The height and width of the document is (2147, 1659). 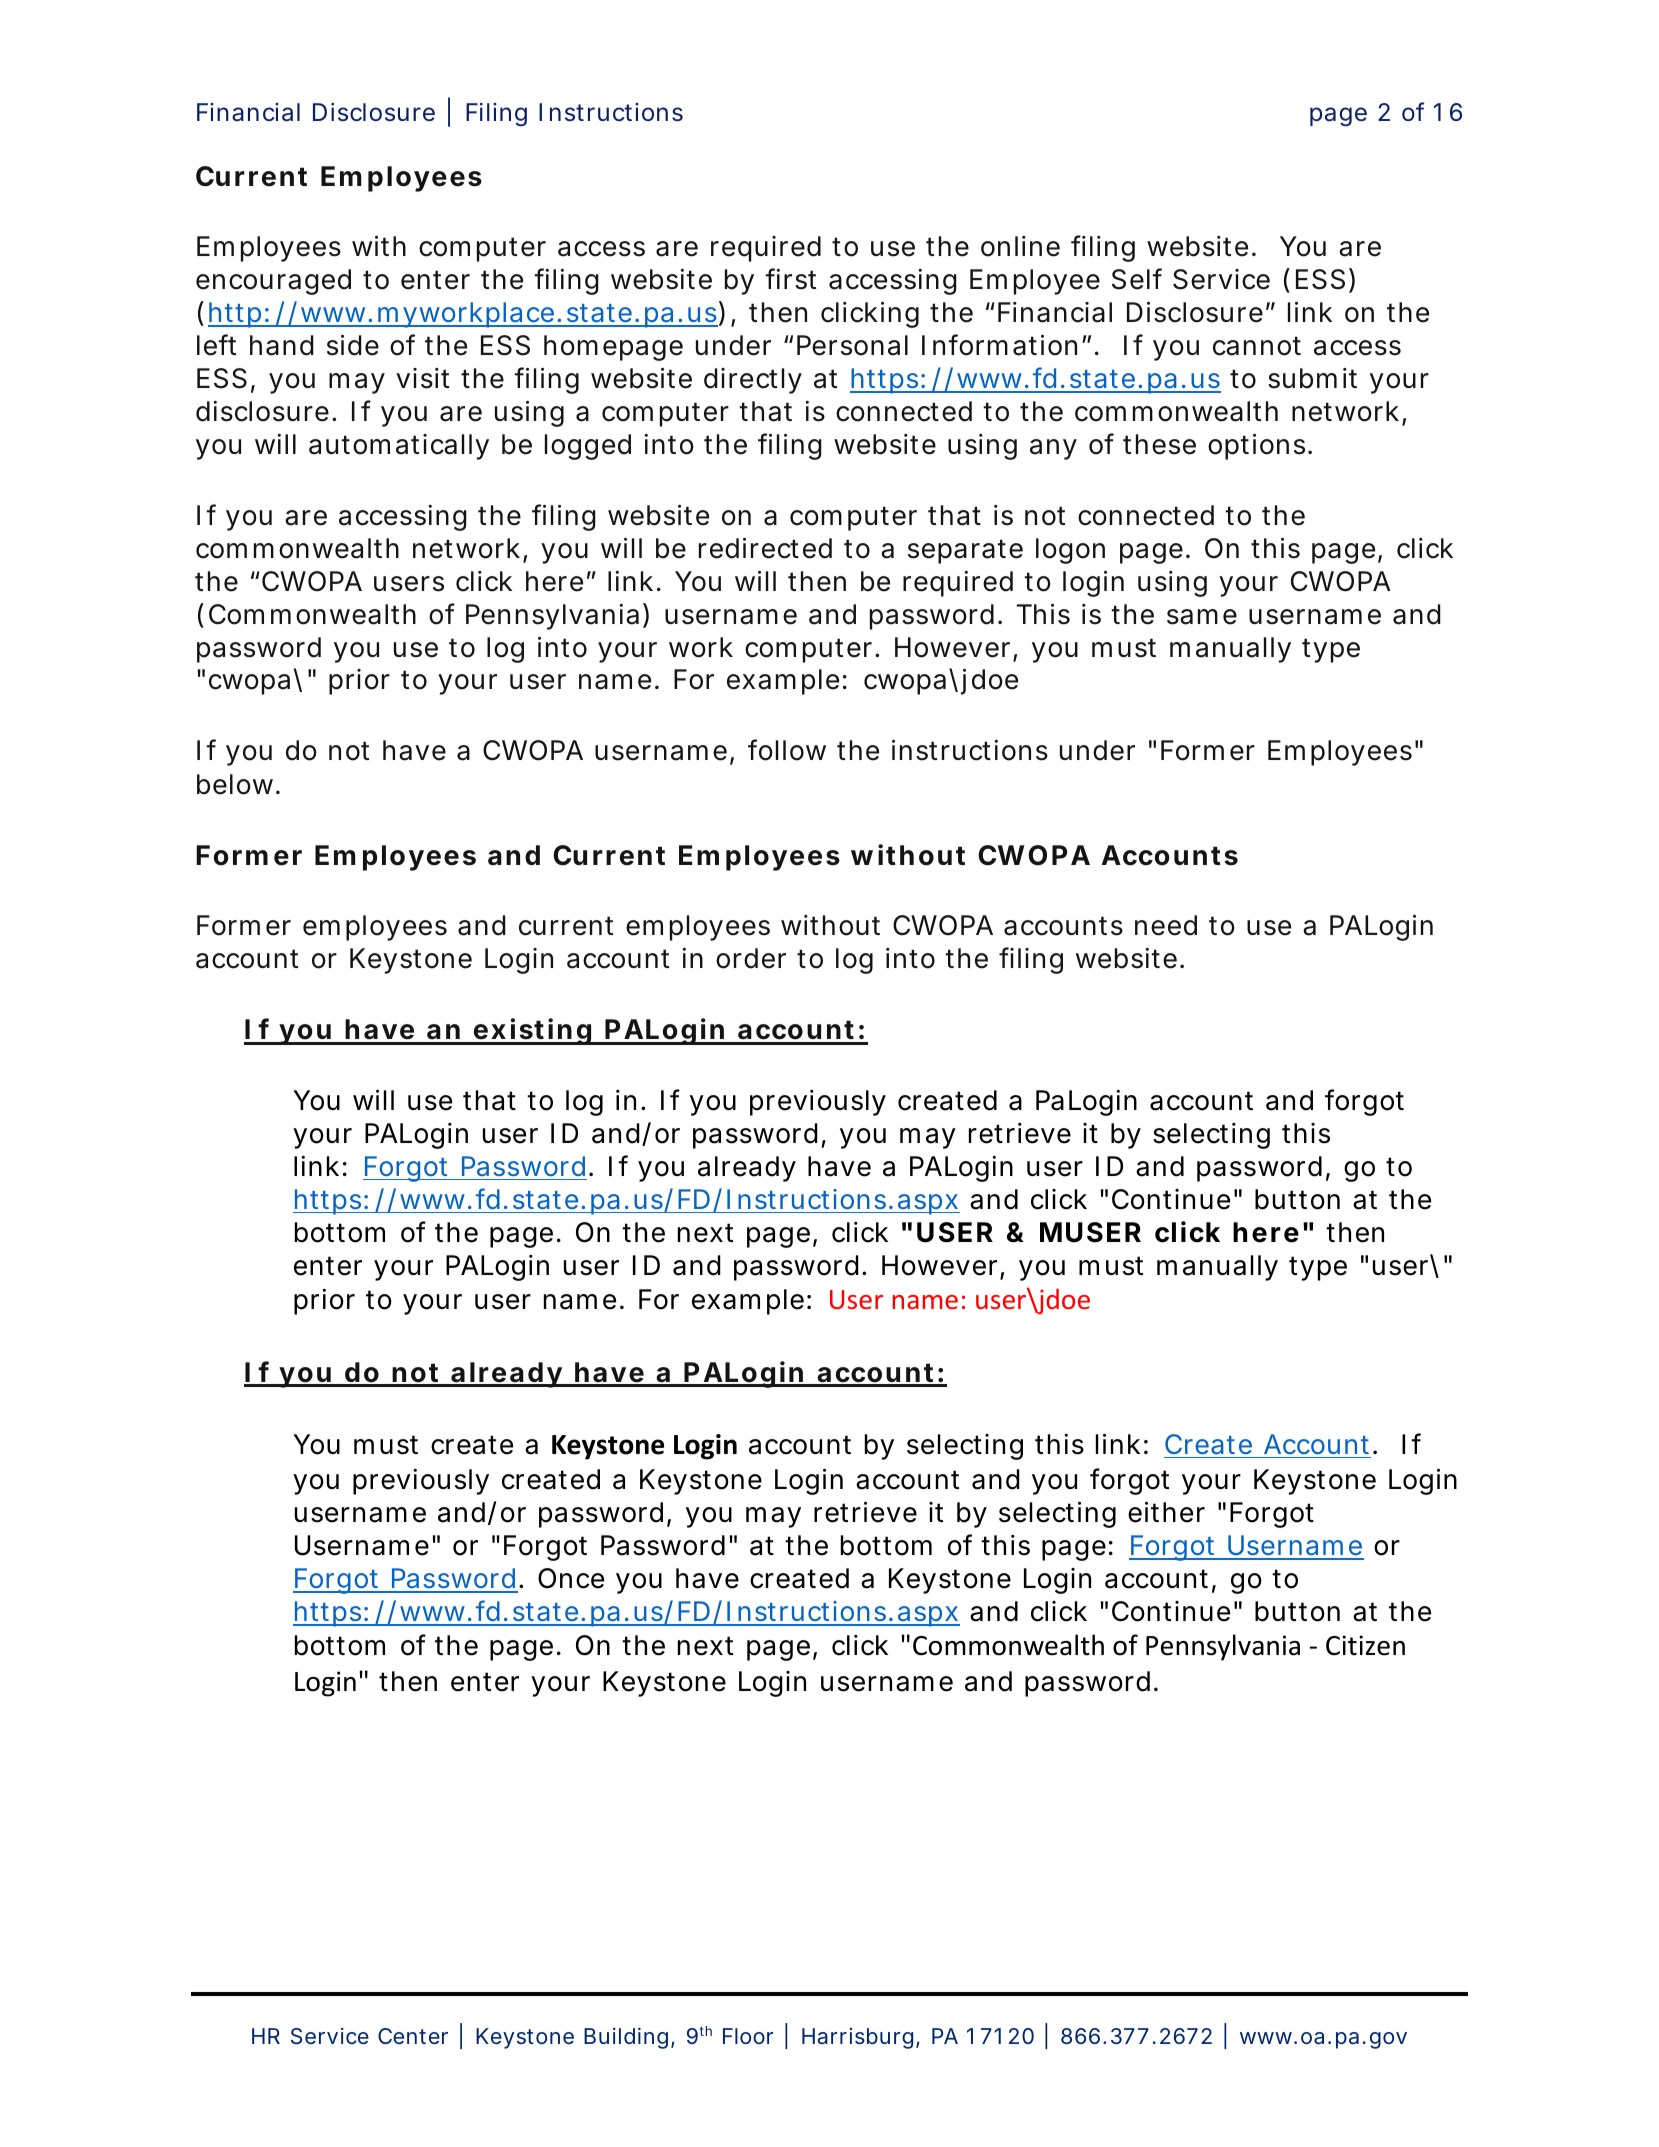 I want to click on below, so click(x=235, y=784).
